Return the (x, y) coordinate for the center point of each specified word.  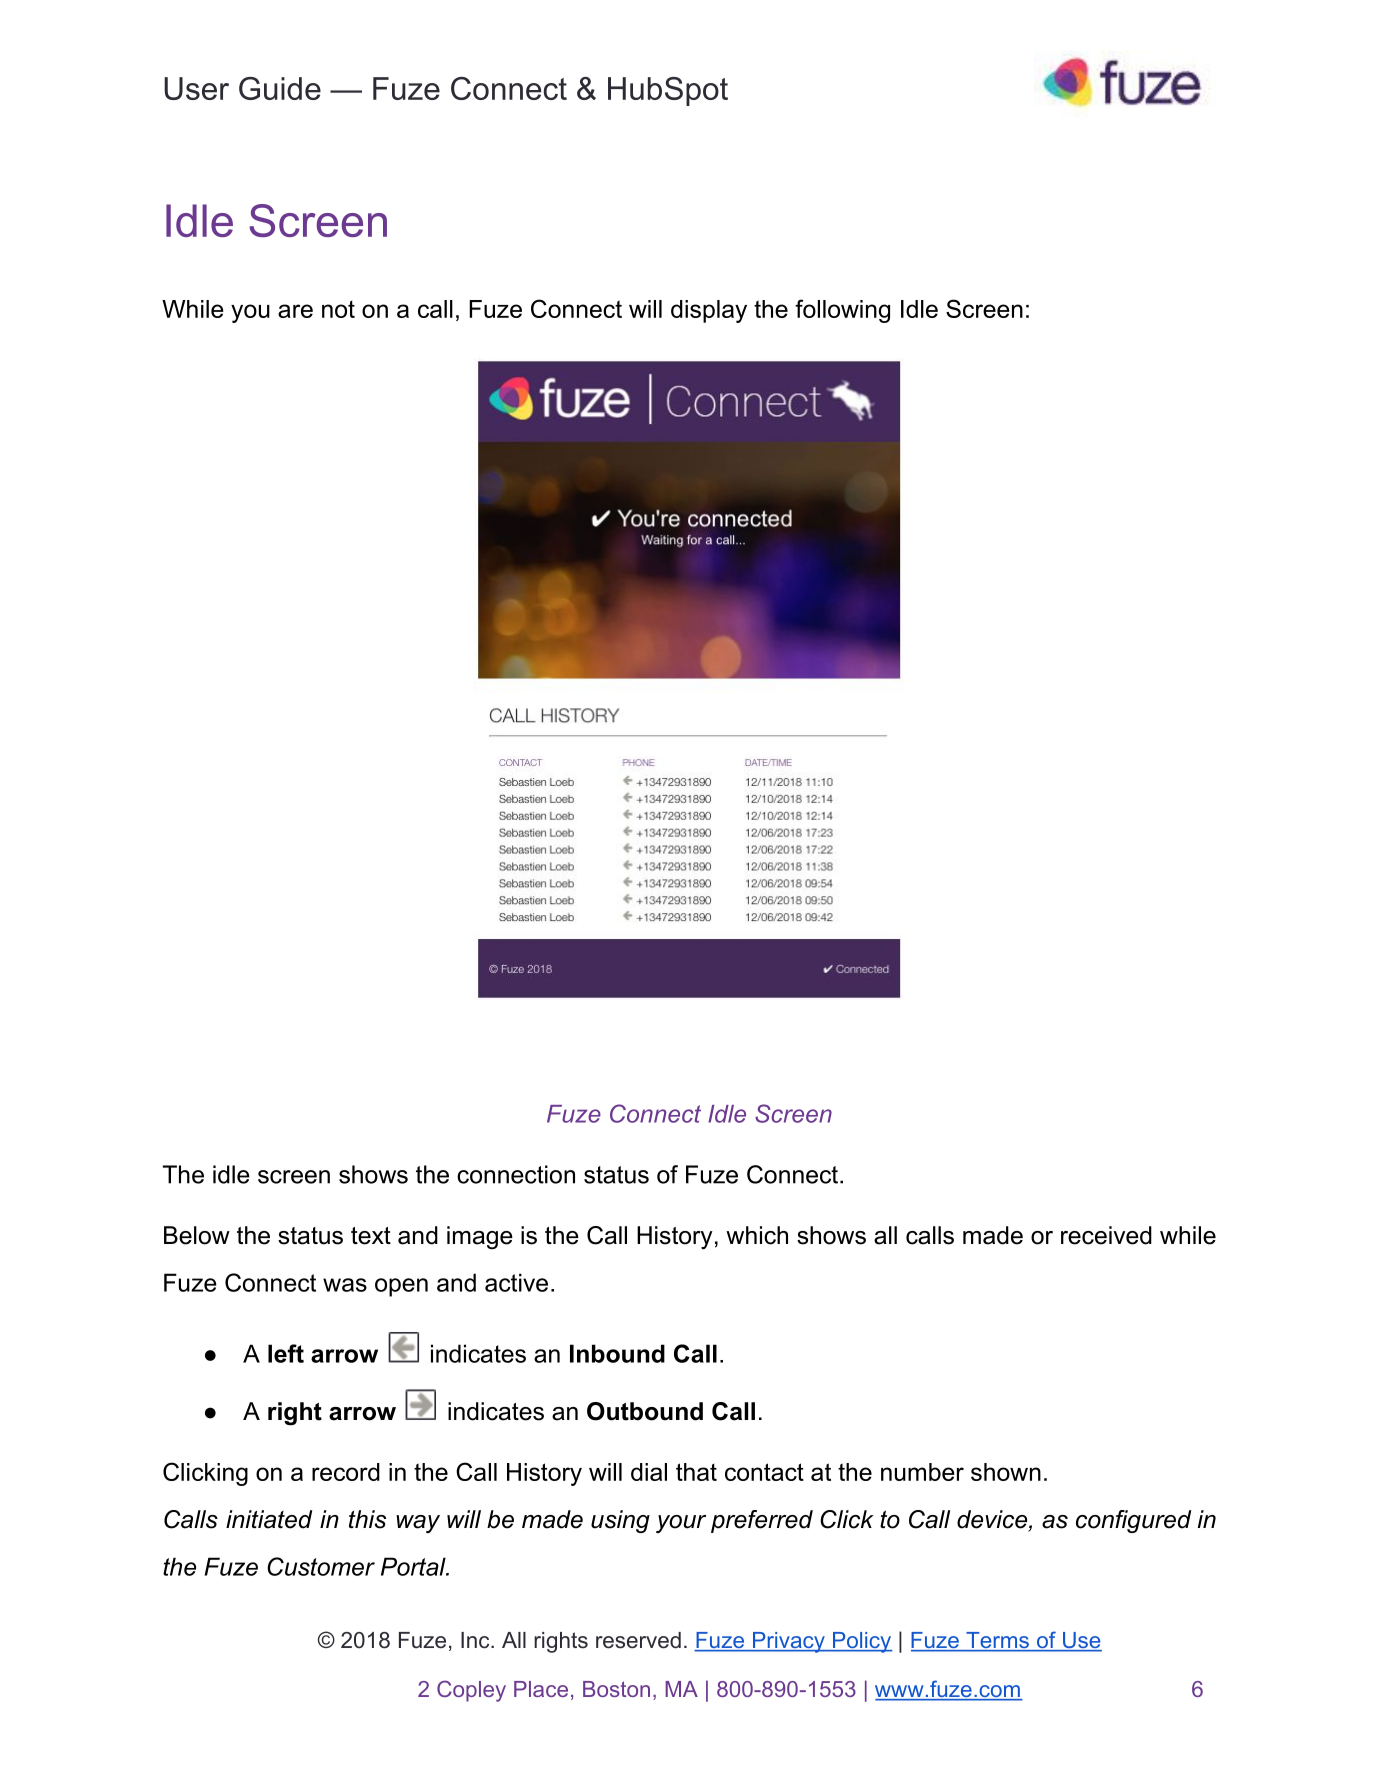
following (842, 311)
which (757, 1235)
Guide (280, 88)
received (1106, 1235)
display (709, 311)
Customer (321, 1566)
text (371, 1236)
